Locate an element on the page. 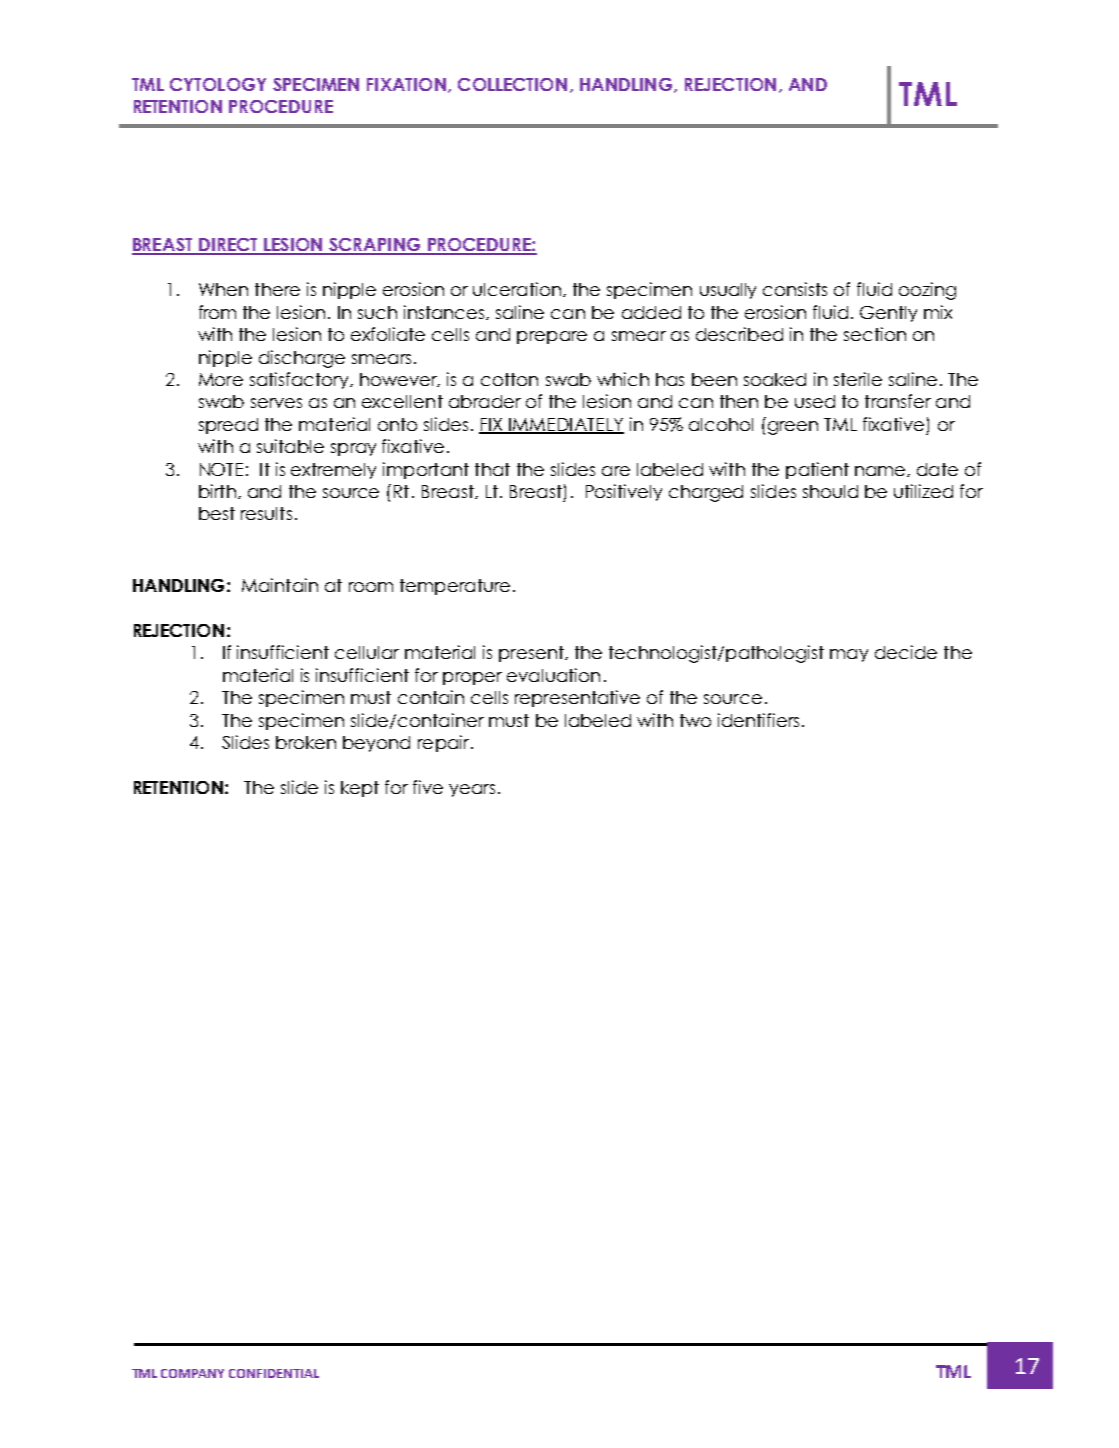 The width and height of the page is (1119, 1448). identifiers is located at coordinates (758, 720).
